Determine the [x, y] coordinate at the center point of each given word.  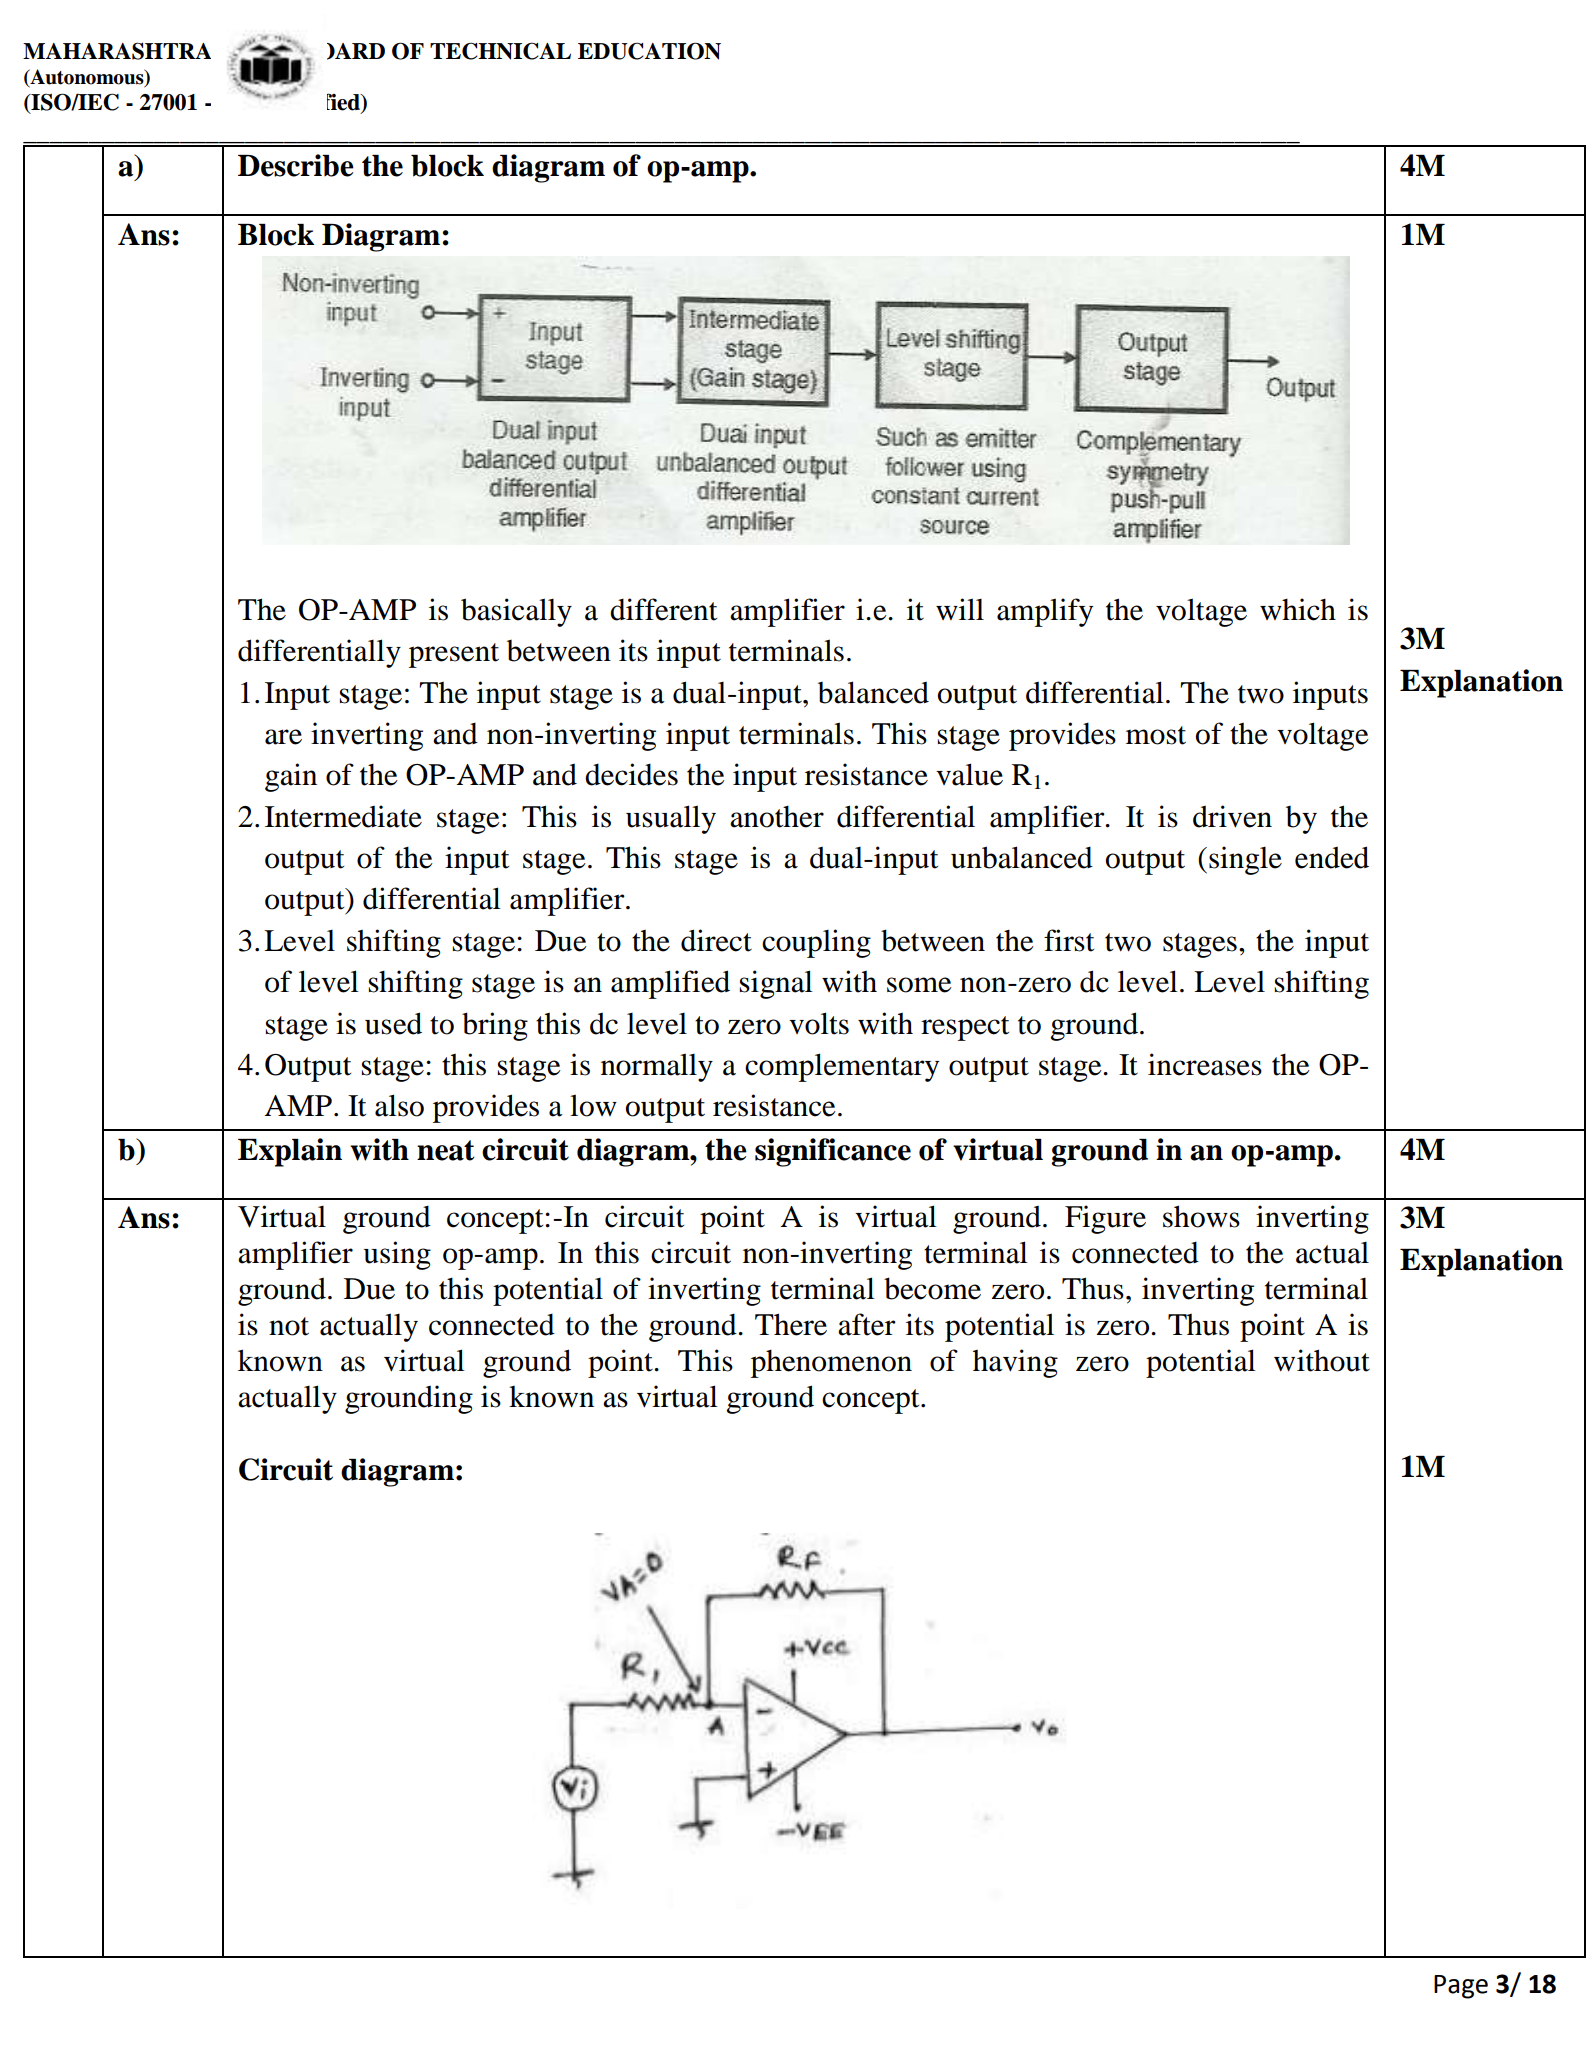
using [397, 1255]
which [1298, 609]
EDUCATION [649, 51]
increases [1205, 1064]
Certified [316, 102]
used [393, 1023]
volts [819, 1023]
